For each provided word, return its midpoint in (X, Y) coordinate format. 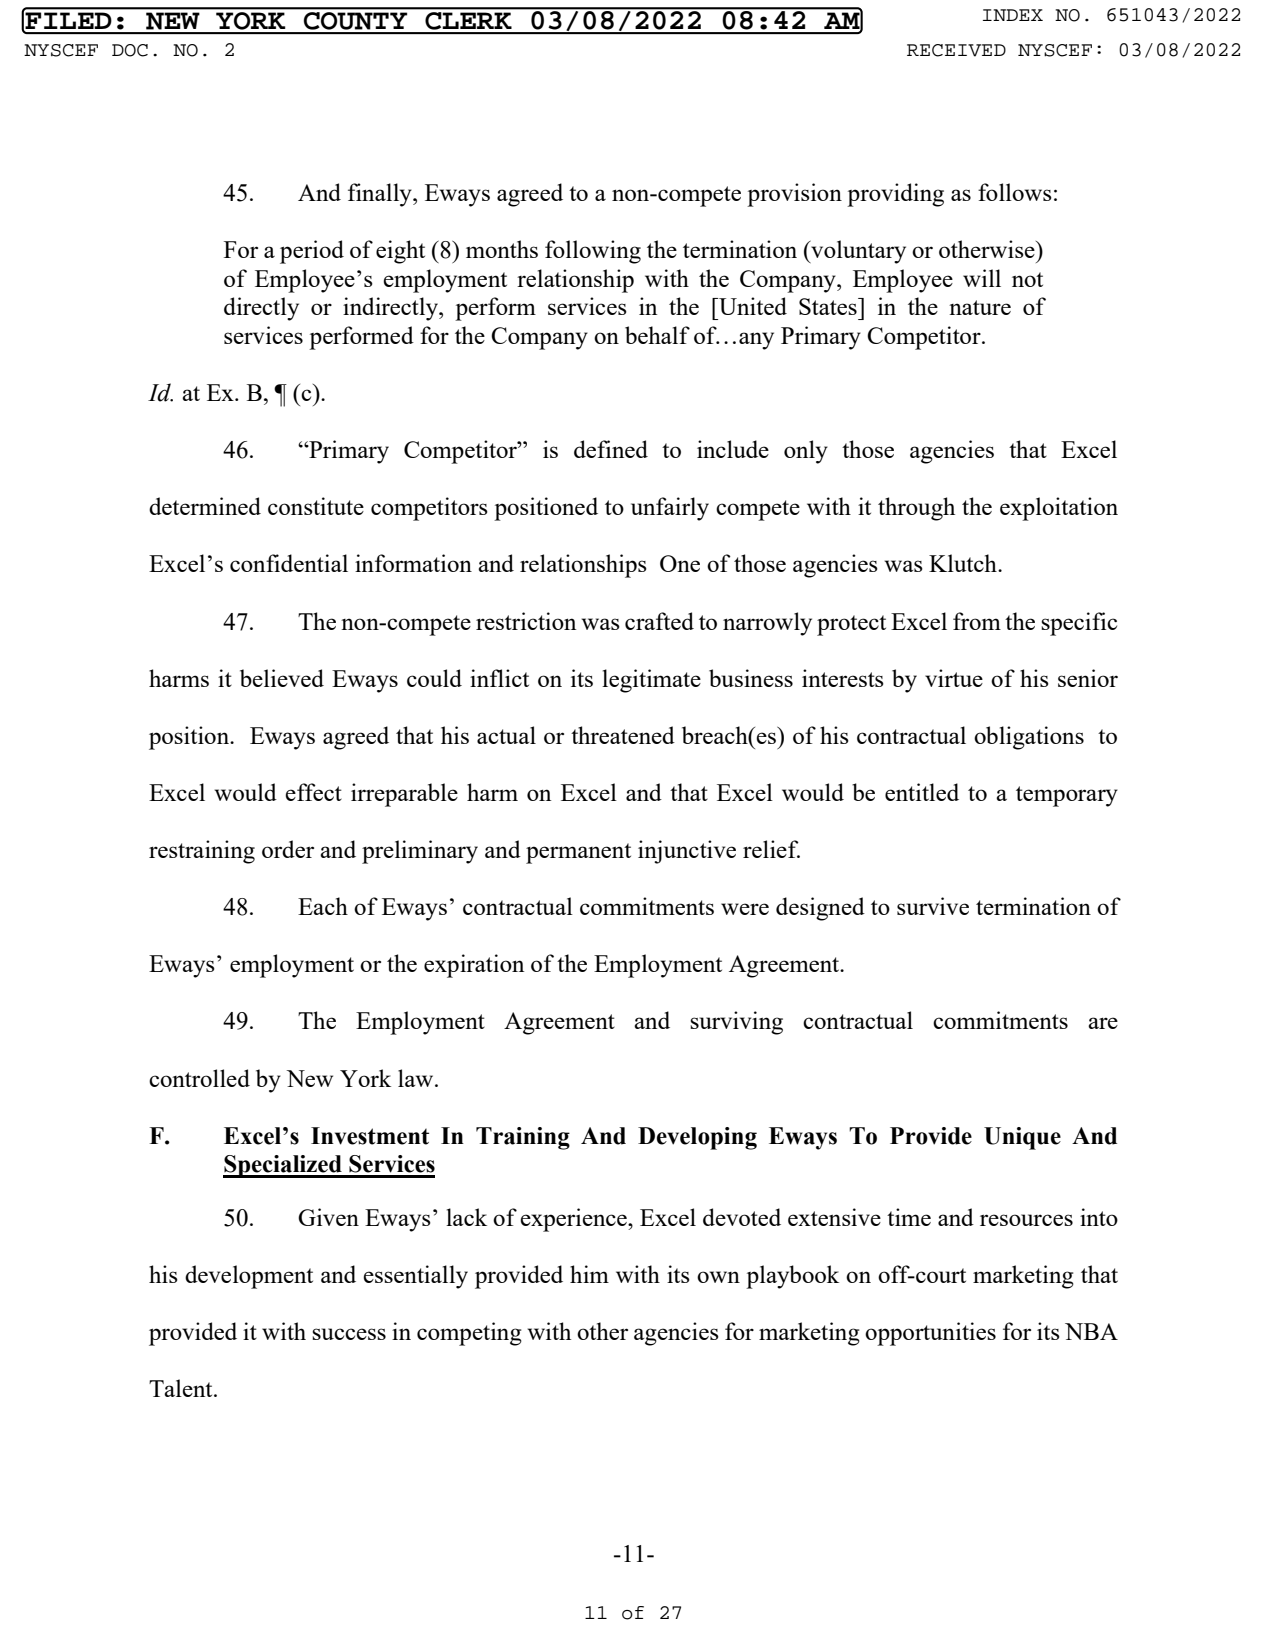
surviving (736, 1023)
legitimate (651, 681)
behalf (657, 335)
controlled (199, 1078)
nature (980, 307)
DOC (130, 50)
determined (205, 506)
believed (282, 678)
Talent (182, 1388)
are (1103, 1023)
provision (794, 195)
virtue (954, 678)
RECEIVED (956, 50)
